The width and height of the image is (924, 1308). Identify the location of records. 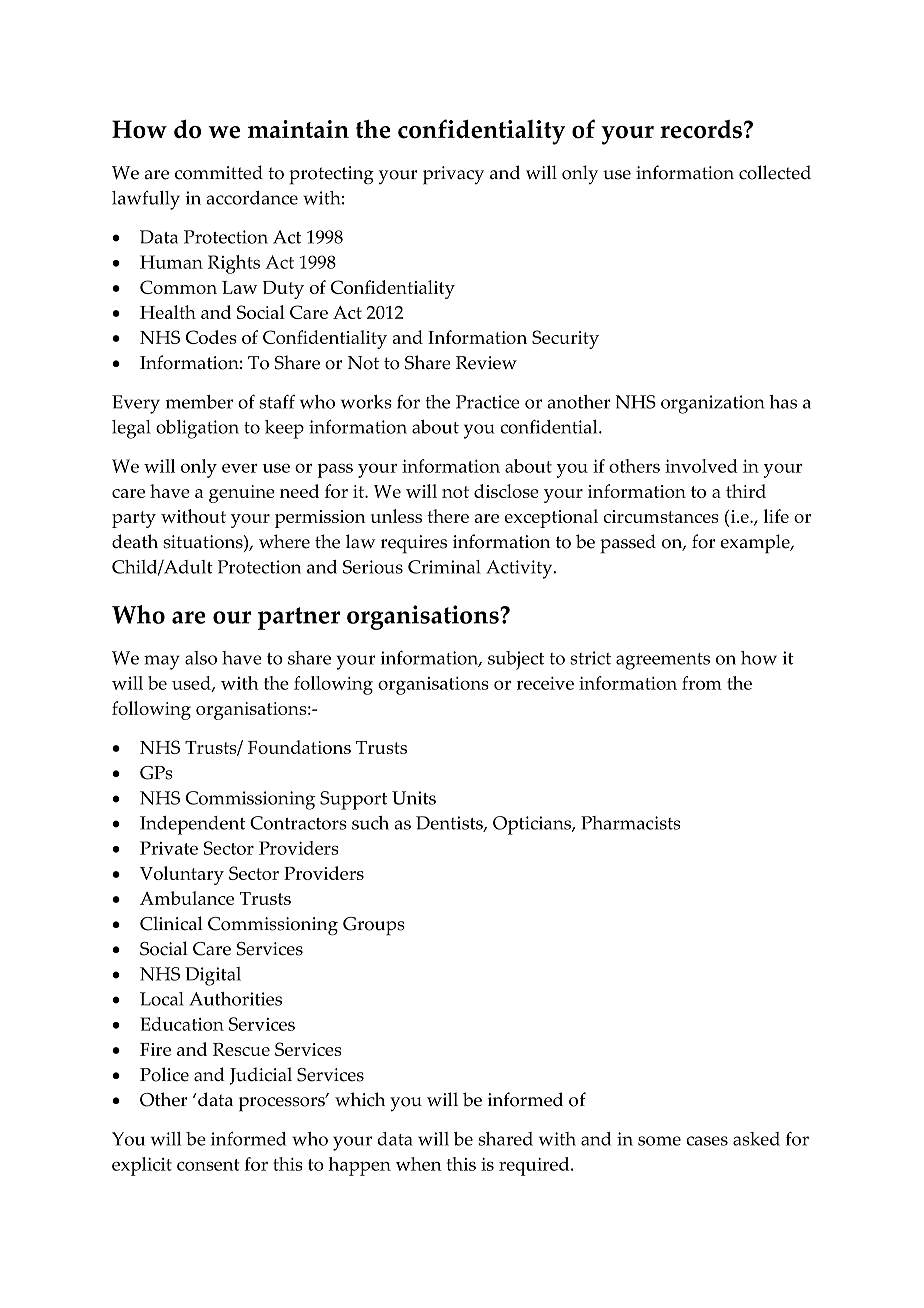
(701, 129).
